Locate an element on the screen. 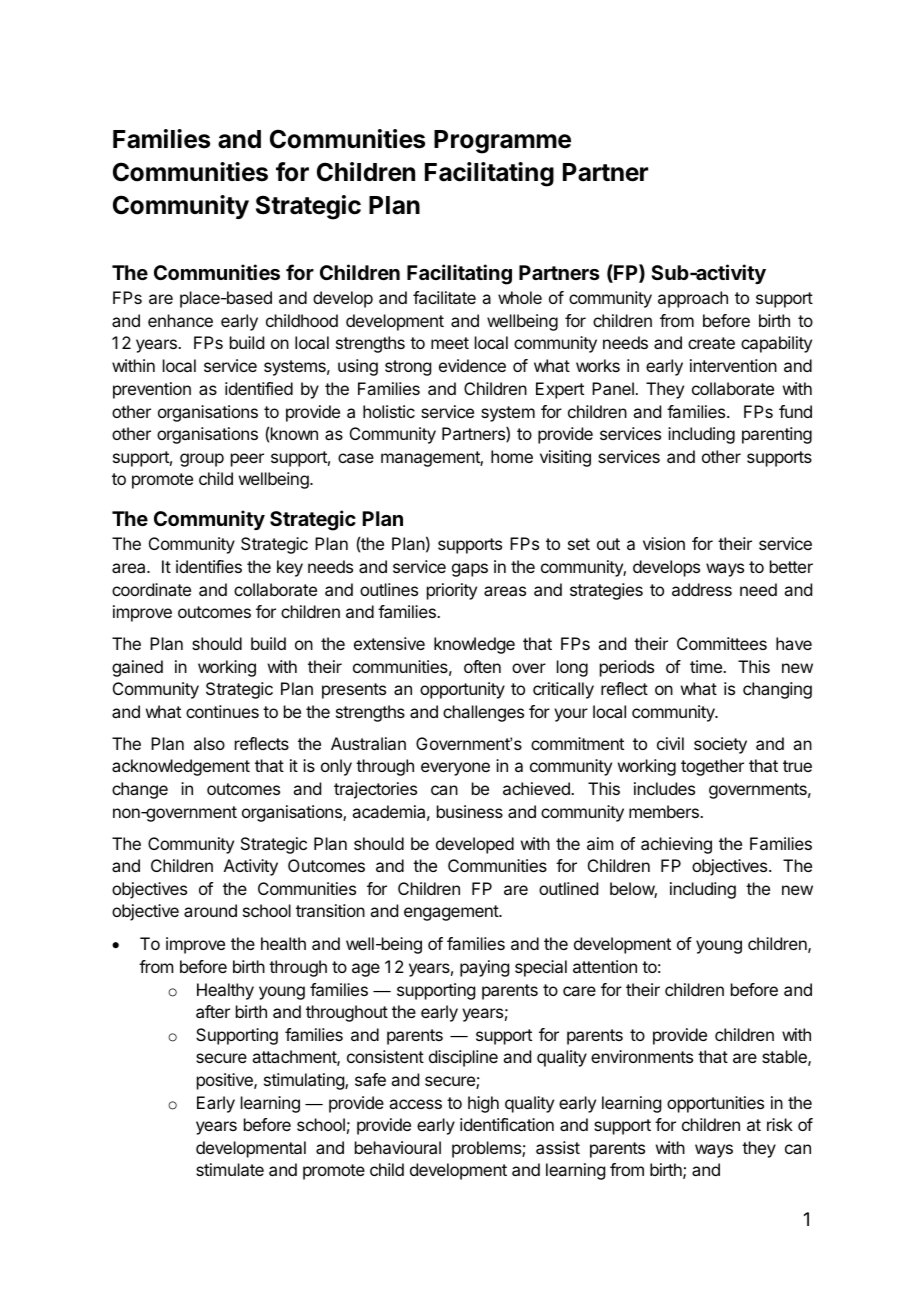  home is located at coordinates (512, 456).
